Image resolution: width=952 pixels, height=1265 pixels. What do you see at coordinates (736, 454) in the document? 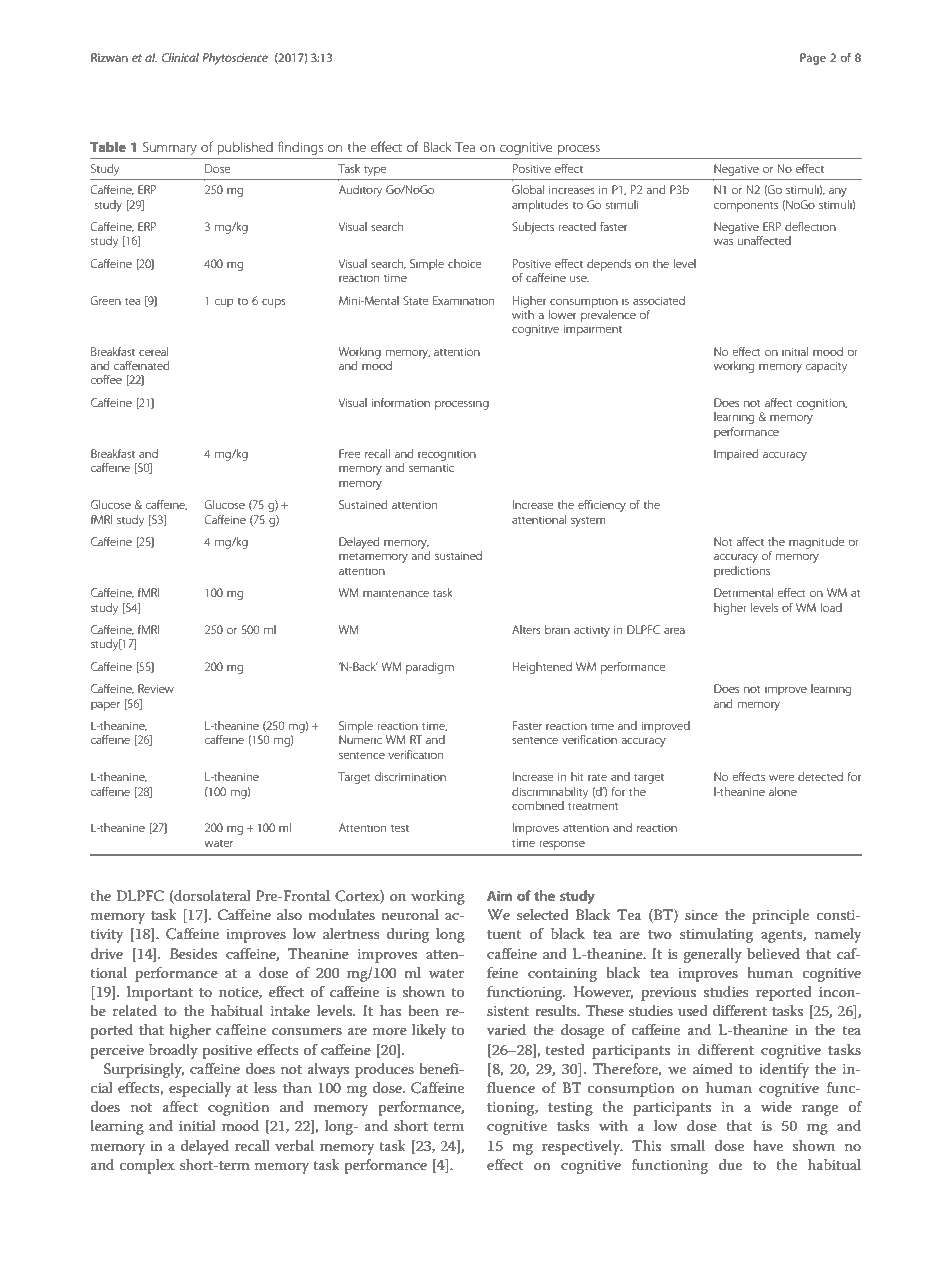
I see `Impaired` at bounding box center [736, 454].
